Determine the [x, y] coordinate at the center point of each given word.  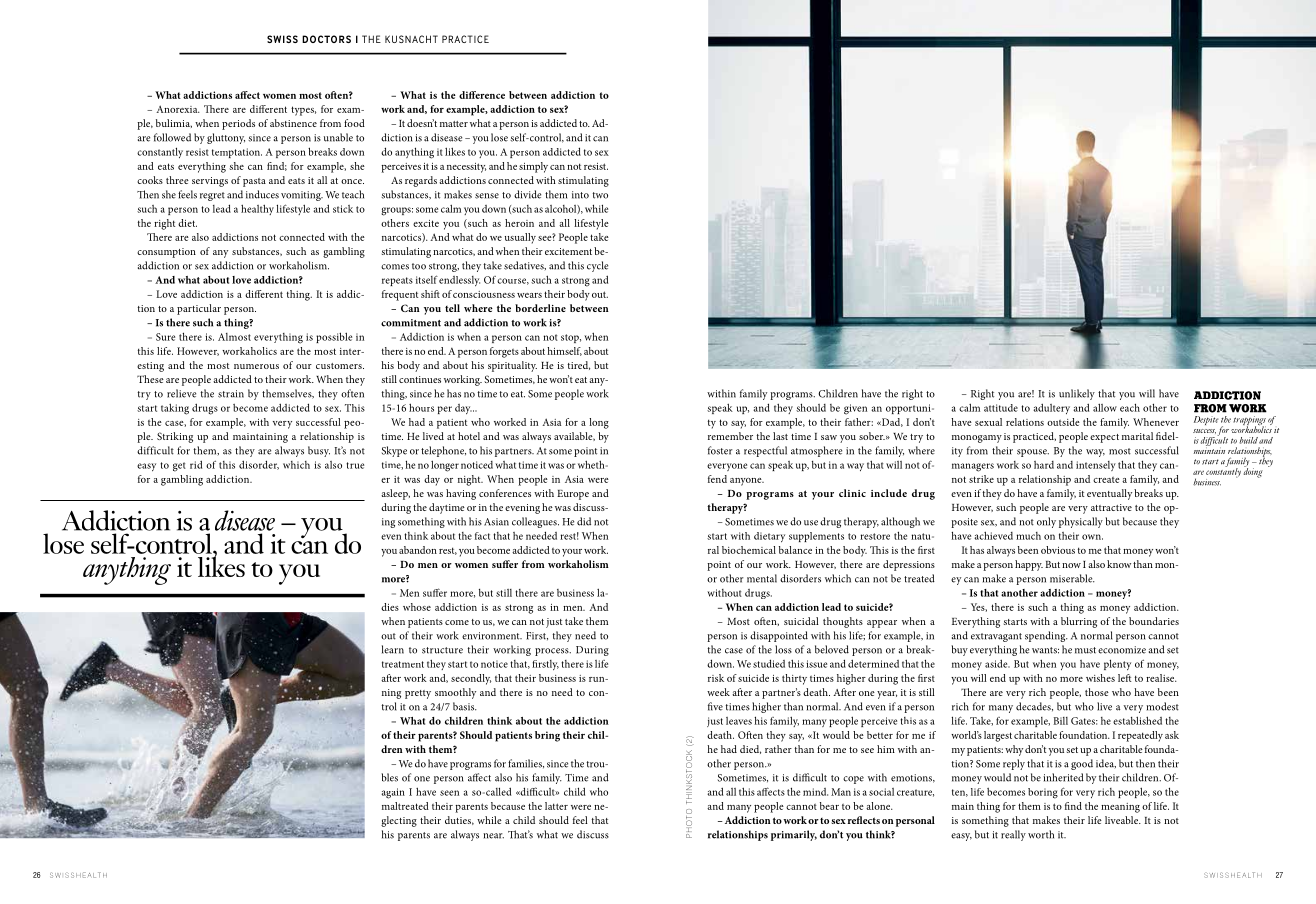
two [600, 195]
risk [716, 678]
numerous [256, 366]
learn [393, 649]
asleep [395, 494]
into [580, 195]
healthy [257, 209]
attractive [1111, 507]
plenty [1117, 664]
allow [1105, 407]
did [584, 521]
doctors [326, 39]
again [393, 793]
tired [579, 365]
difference [482, 95]
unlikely [1077, 394]
